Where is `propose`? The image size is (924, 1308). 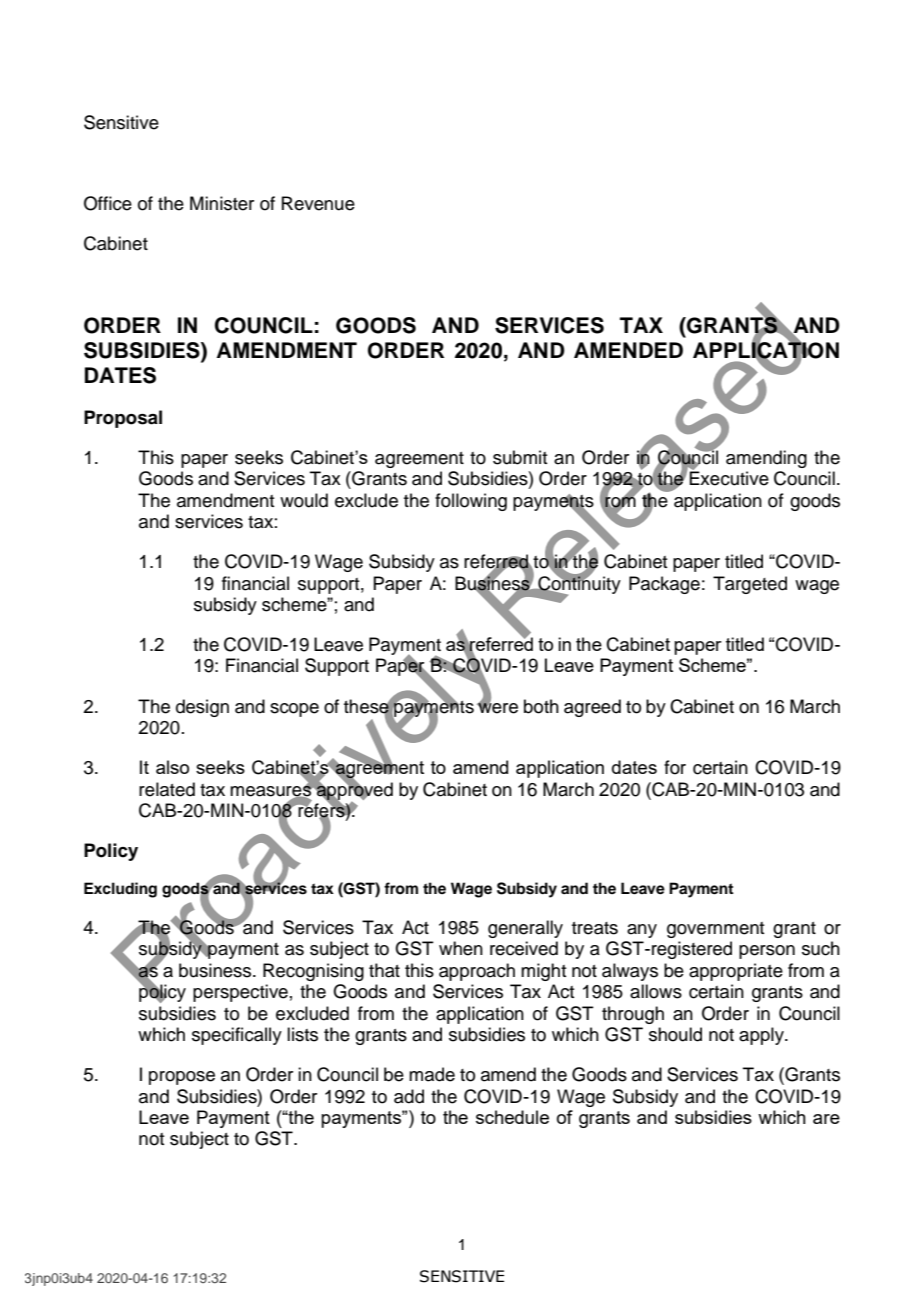
propose is located at coordinates (182, 1078).
